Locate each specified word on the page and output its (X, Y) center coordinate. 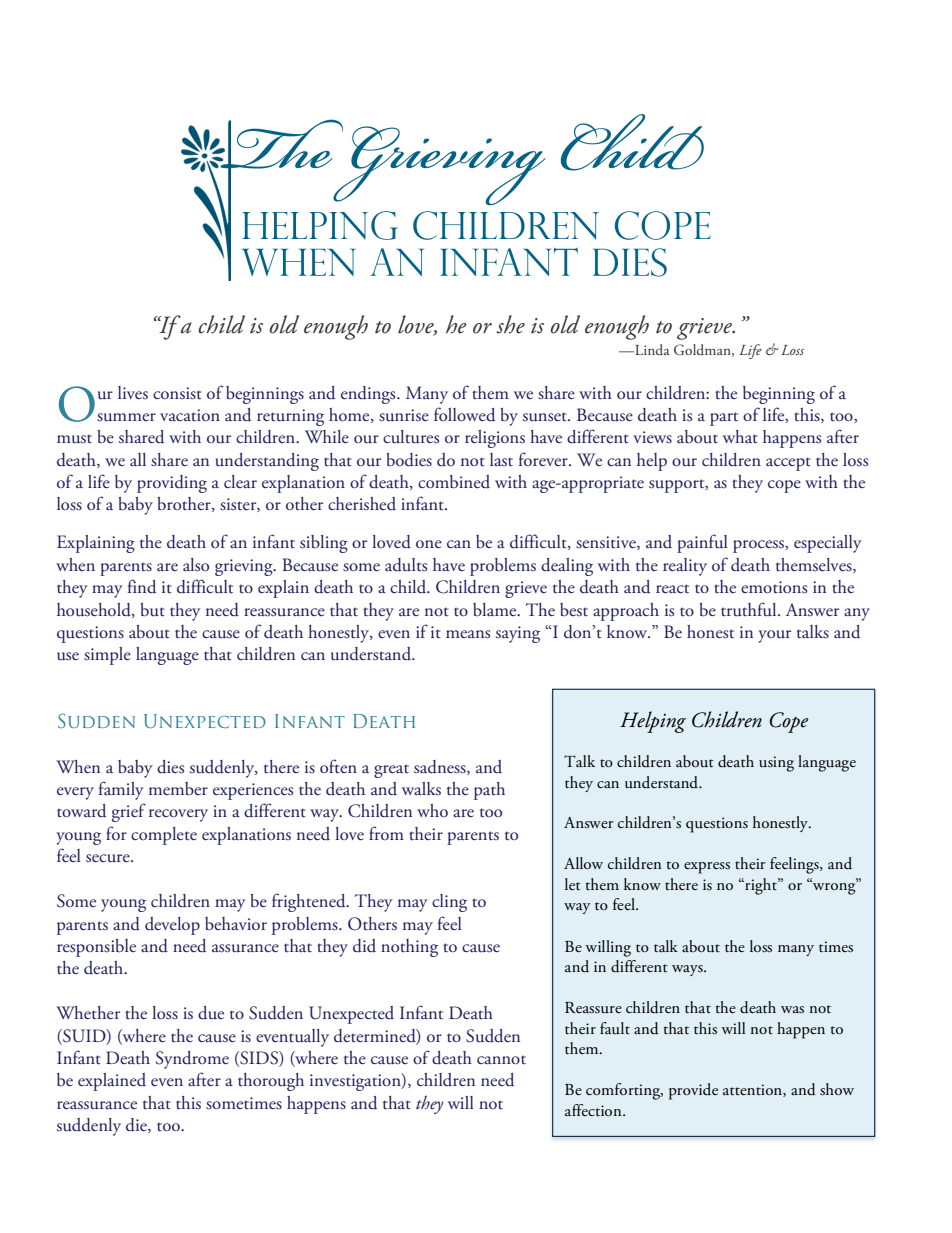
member (178, 789)
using (776, 764)
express (707, 868)
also (196, 565)
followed (464, 414)
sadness (441, 767)
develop (172, 926)
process (759, 546)
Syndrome (192, 1060)
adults (406, 565)
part (724, 419)
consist (177, 393)
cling (449, 903)
